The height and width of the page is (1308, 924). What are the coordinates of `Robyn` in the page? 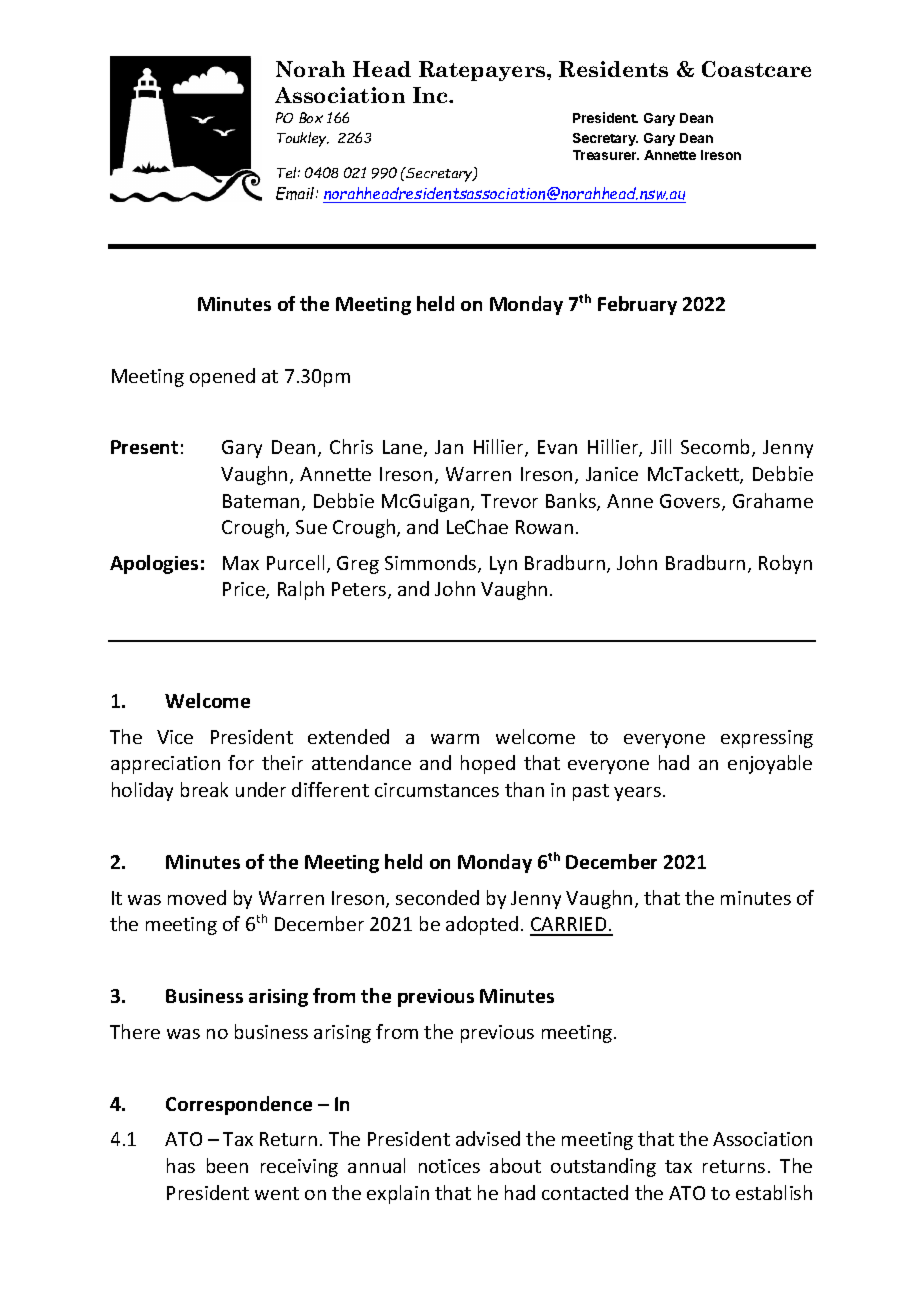 It's located at (785, 564).
